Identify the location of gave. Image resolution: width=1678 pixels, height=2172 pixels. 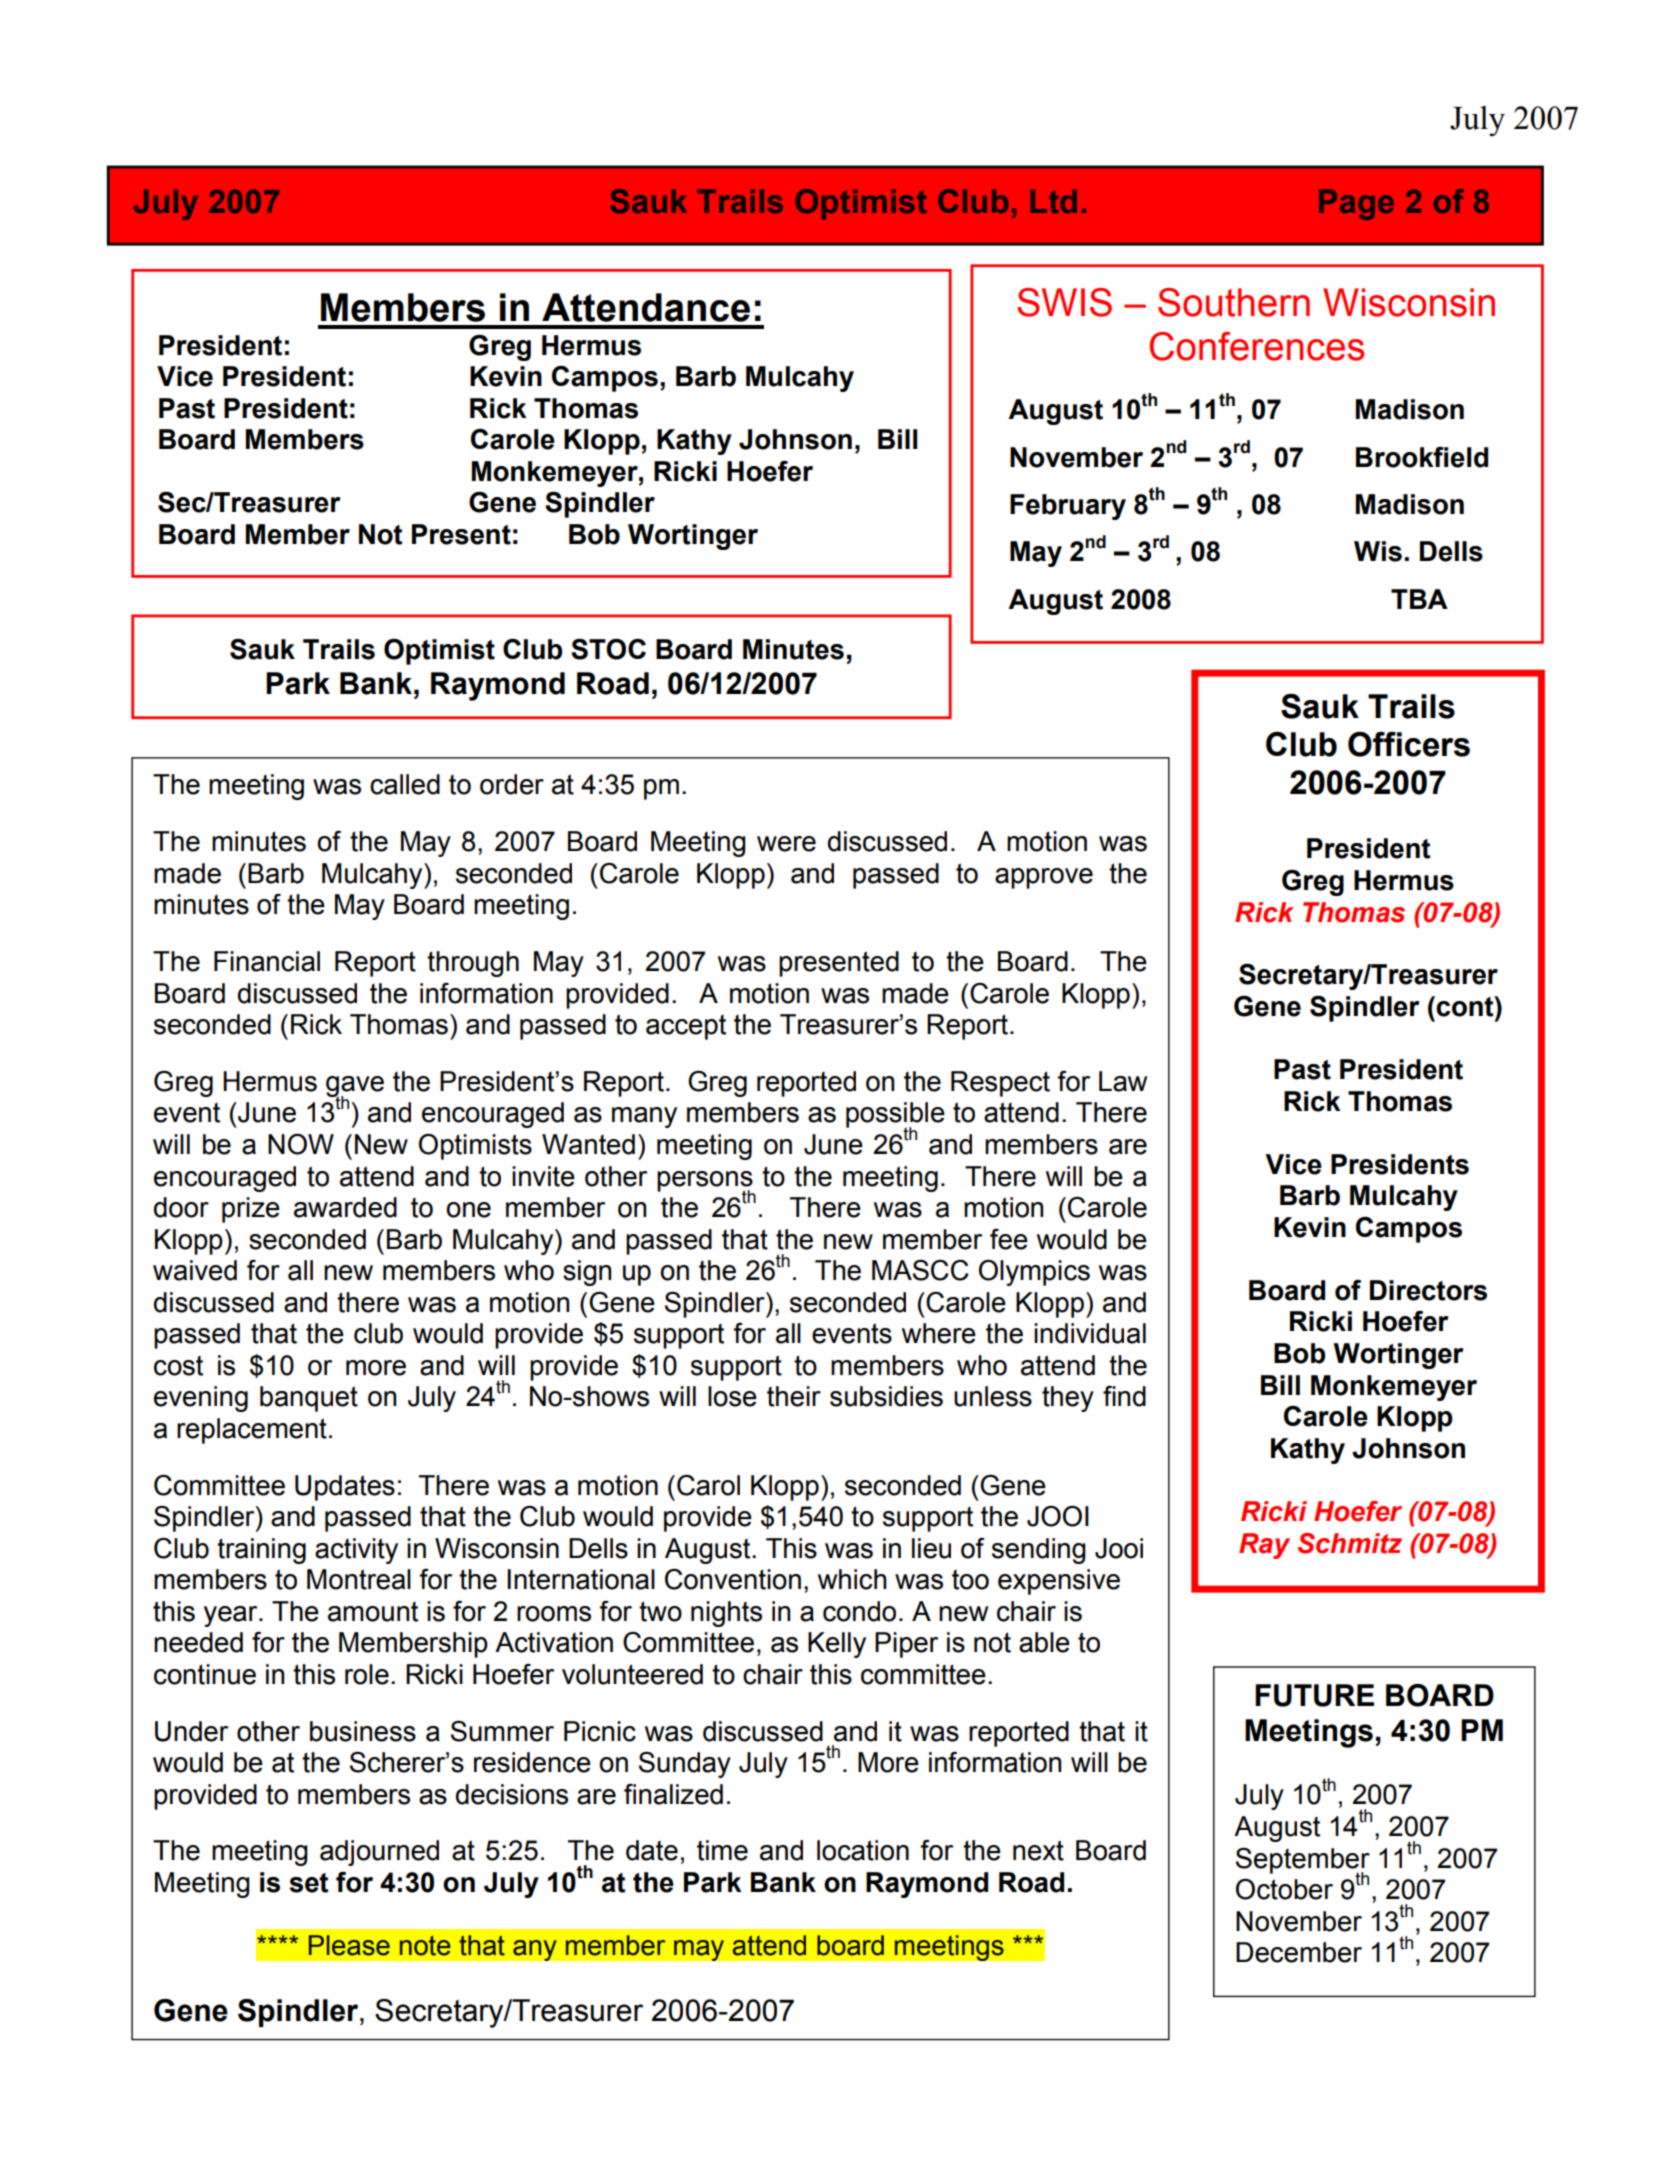
(355, 1087).
